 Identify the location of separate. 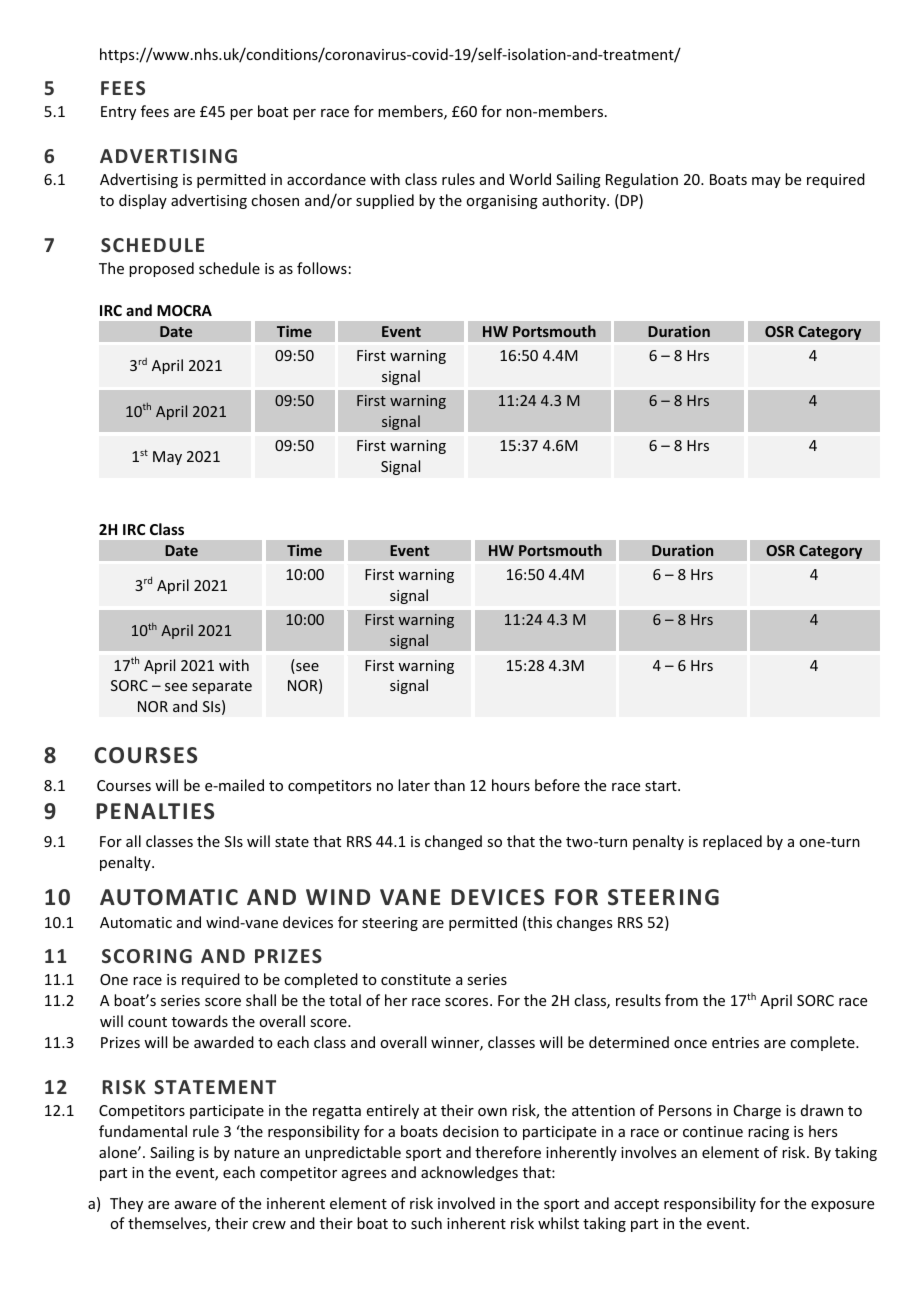
(222, 687).
